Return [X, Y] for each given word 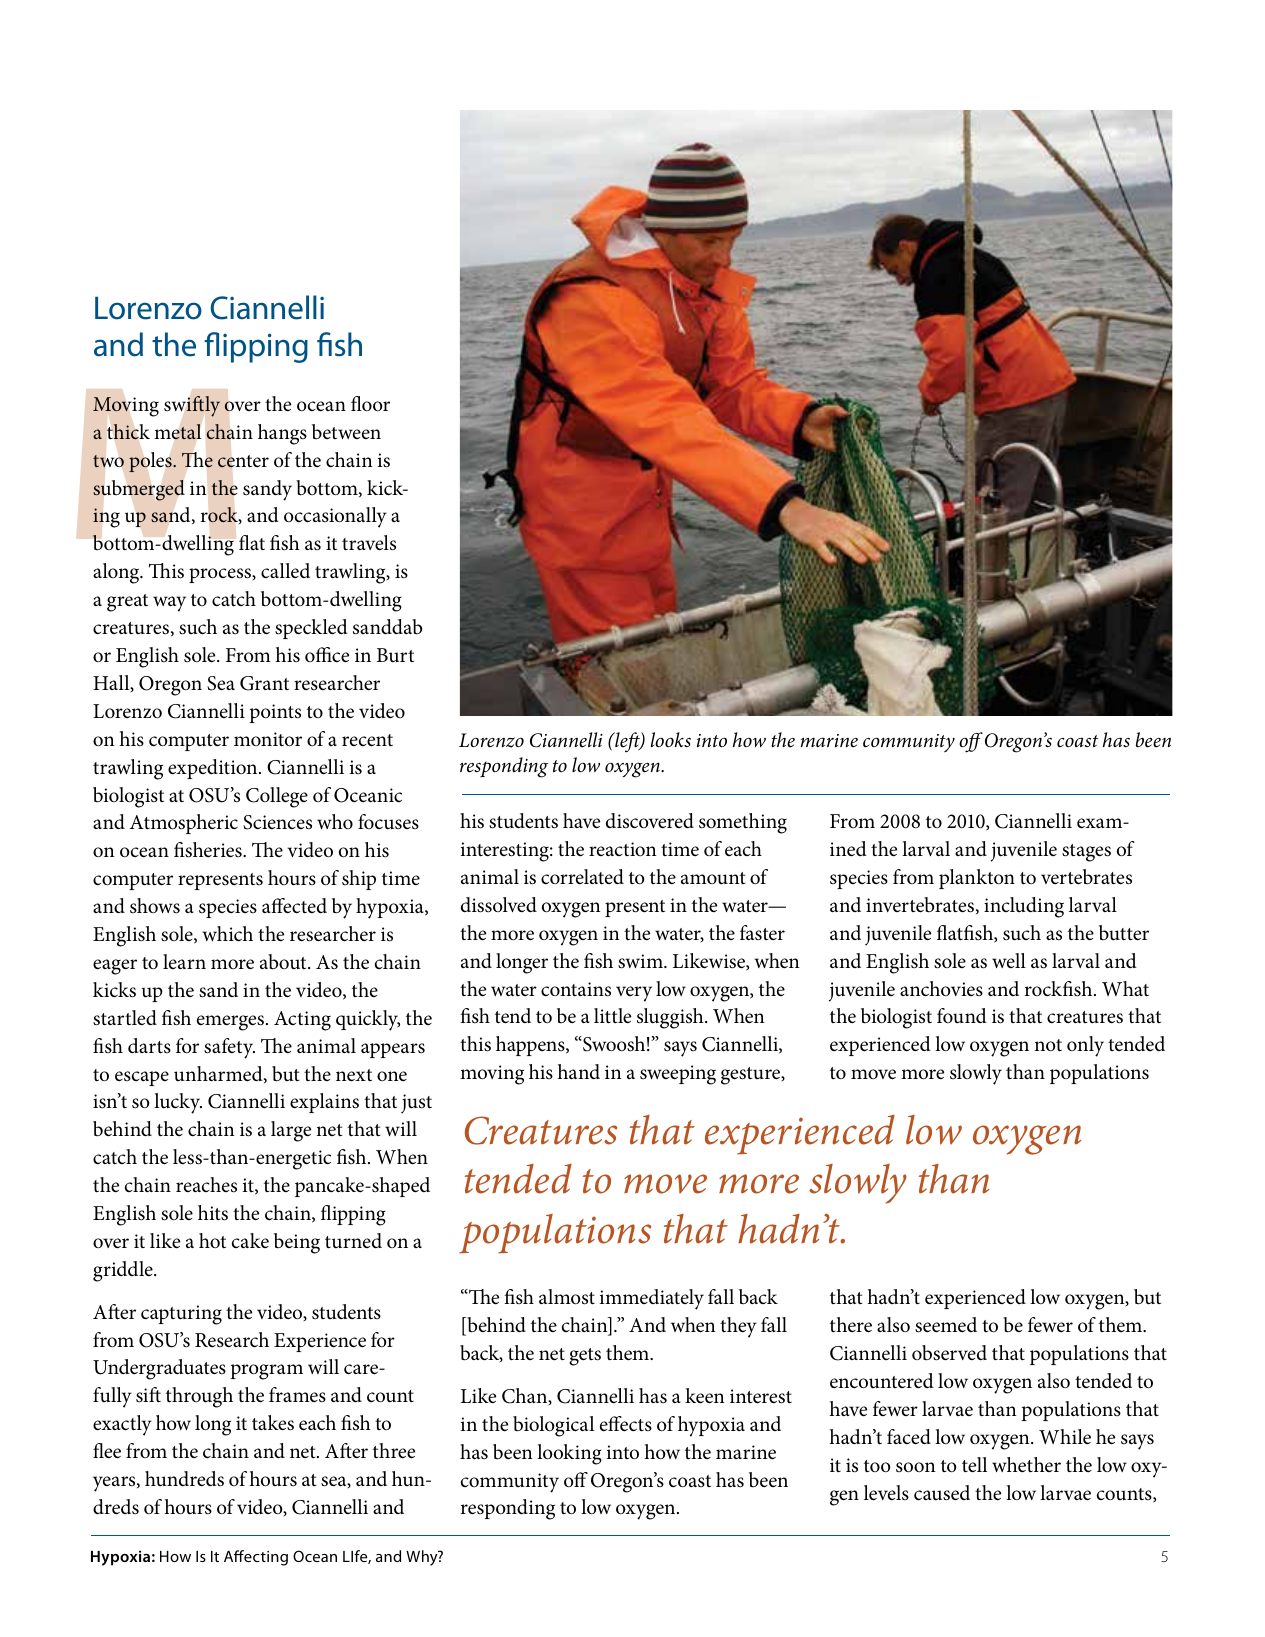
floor [370, 404]
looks [671, 740]
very [634, 994]
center [243, 461]
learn [184, 961]
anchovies [941, 989]
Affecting [256, 1558]
